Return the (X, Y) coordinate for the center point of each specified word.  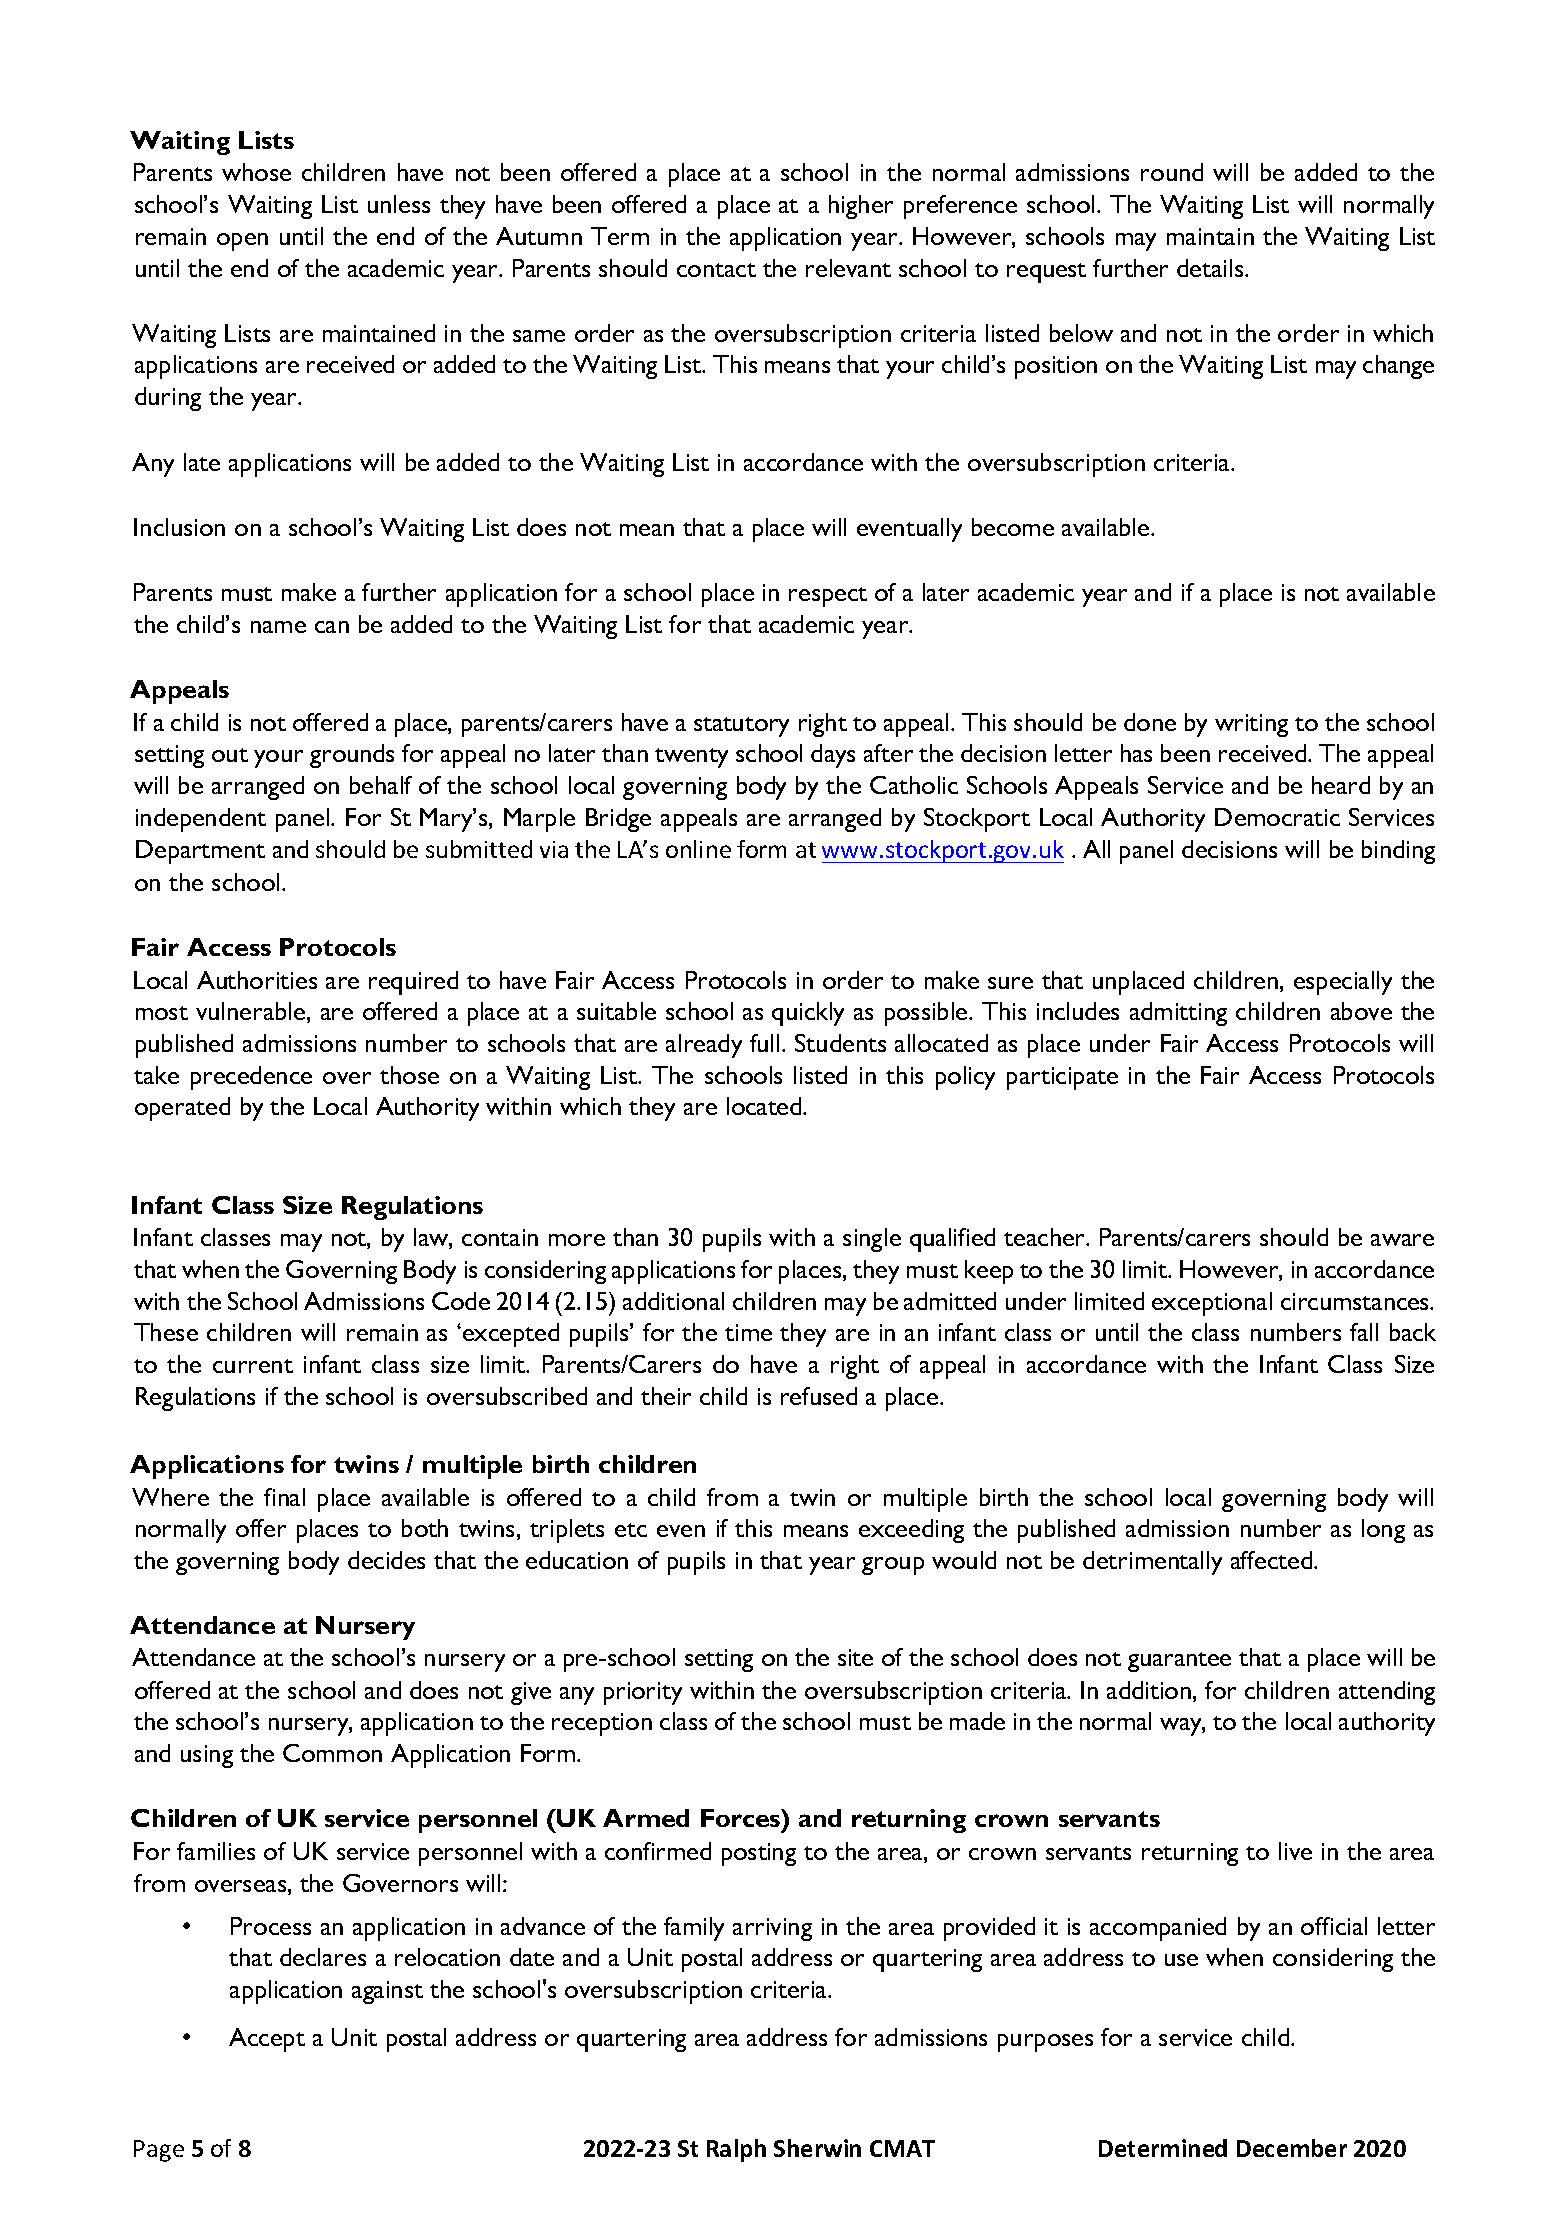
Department (200, 852)
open (242, 242)
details (1211, 268)
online (698, 849)
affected (1273, 1560)
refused (819, 1396)
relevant (848, 268)
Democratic (1277, 817)
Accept (267, 2040)
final (284, 1497)
